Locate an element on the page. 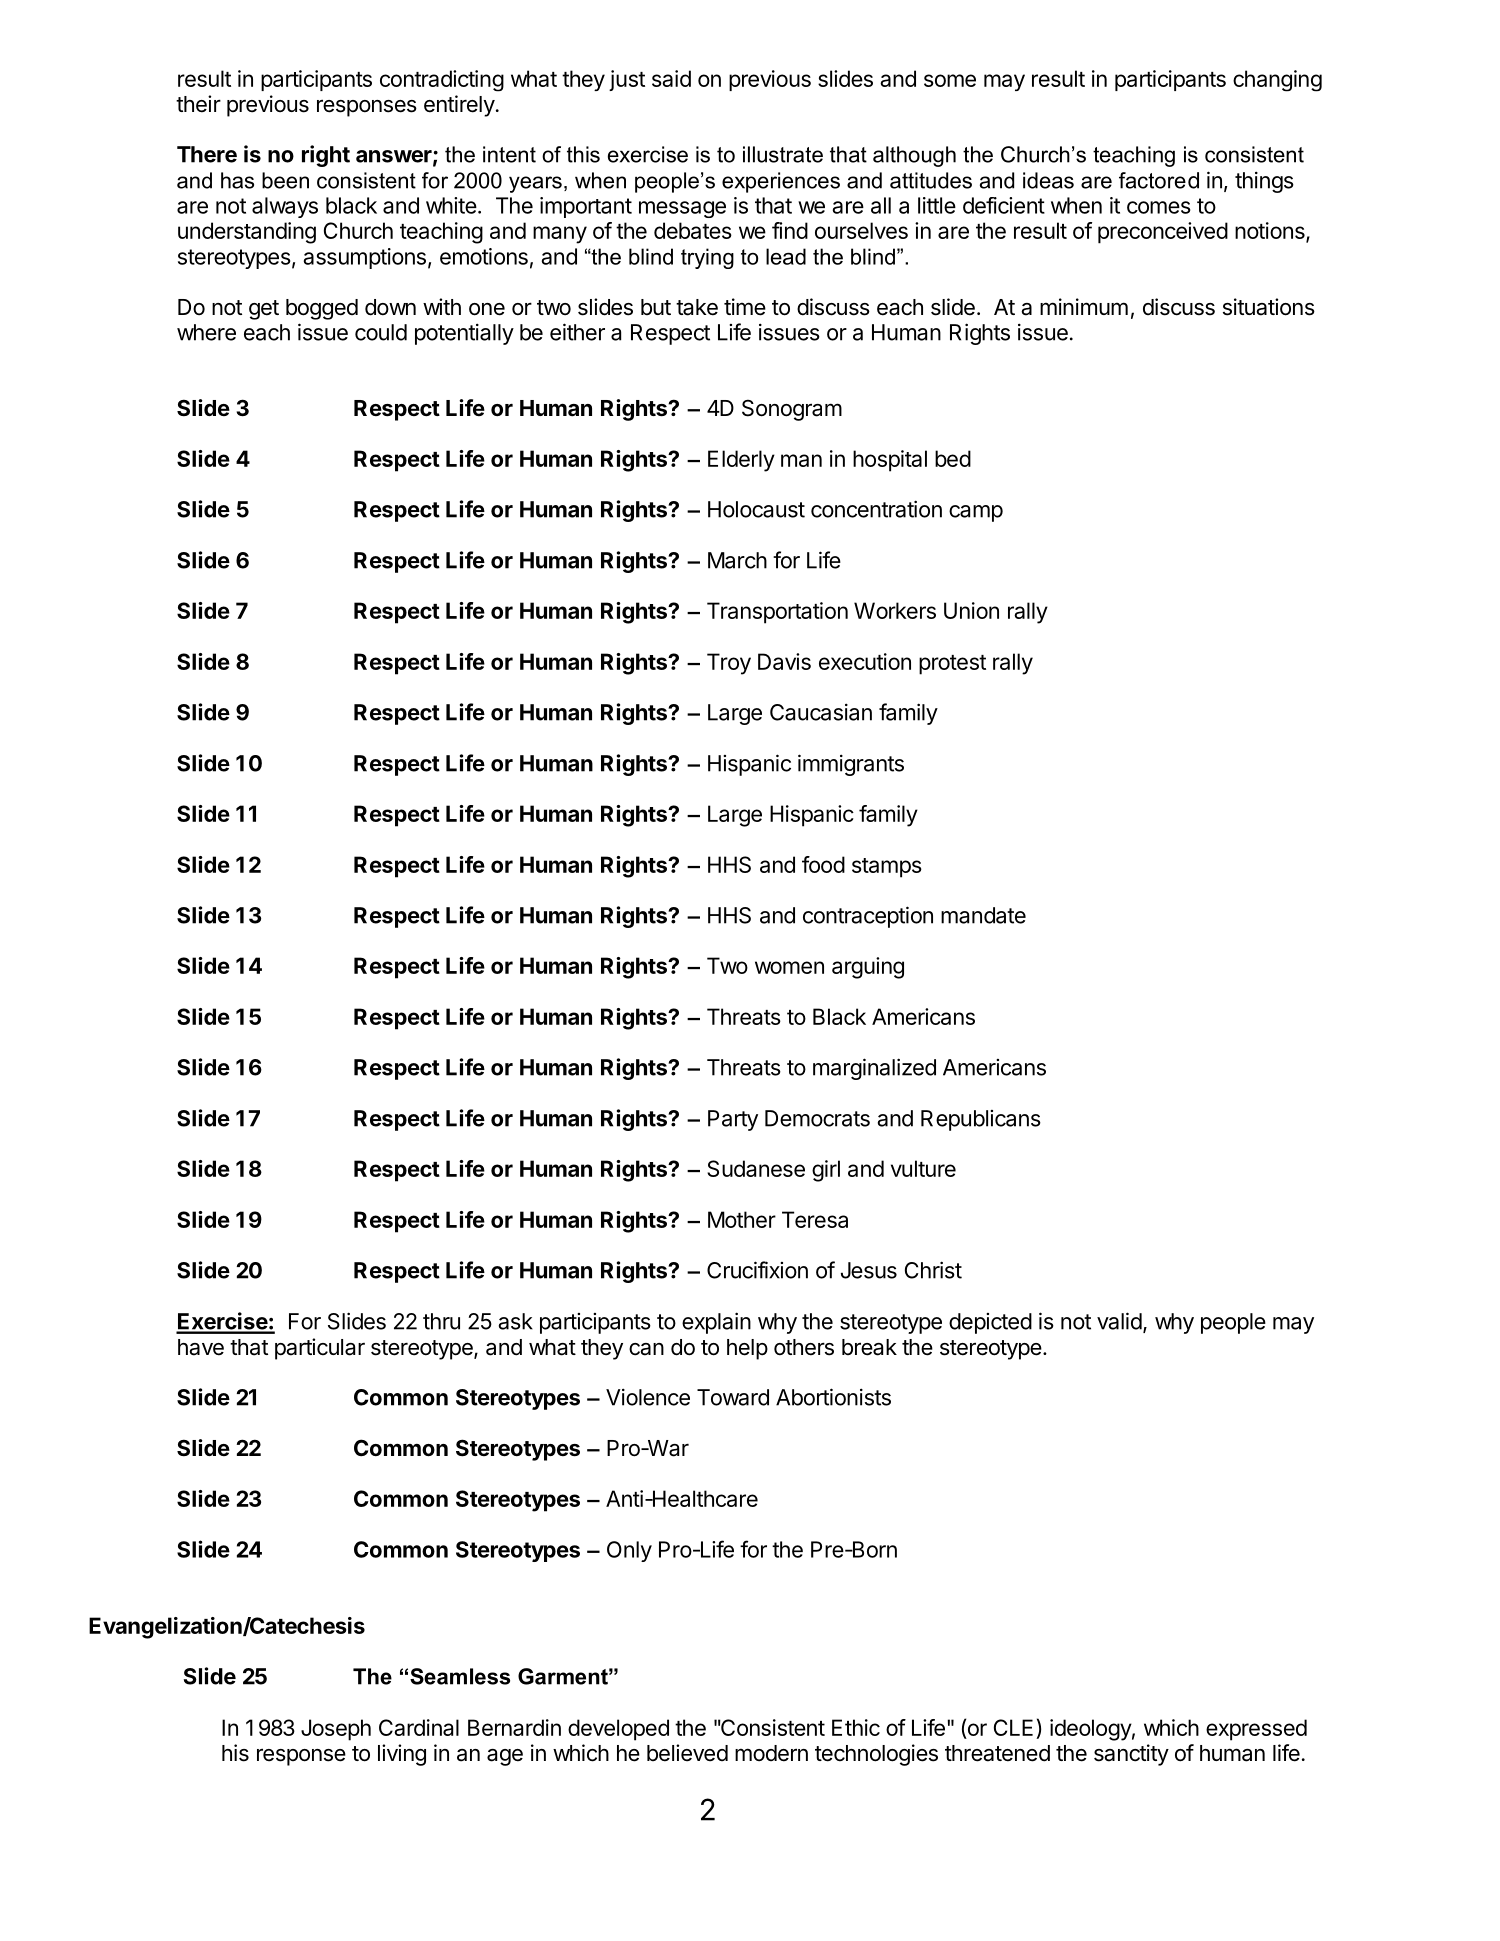 This image has height=1941, width=1500. could is located at coordinates (381, 332).
